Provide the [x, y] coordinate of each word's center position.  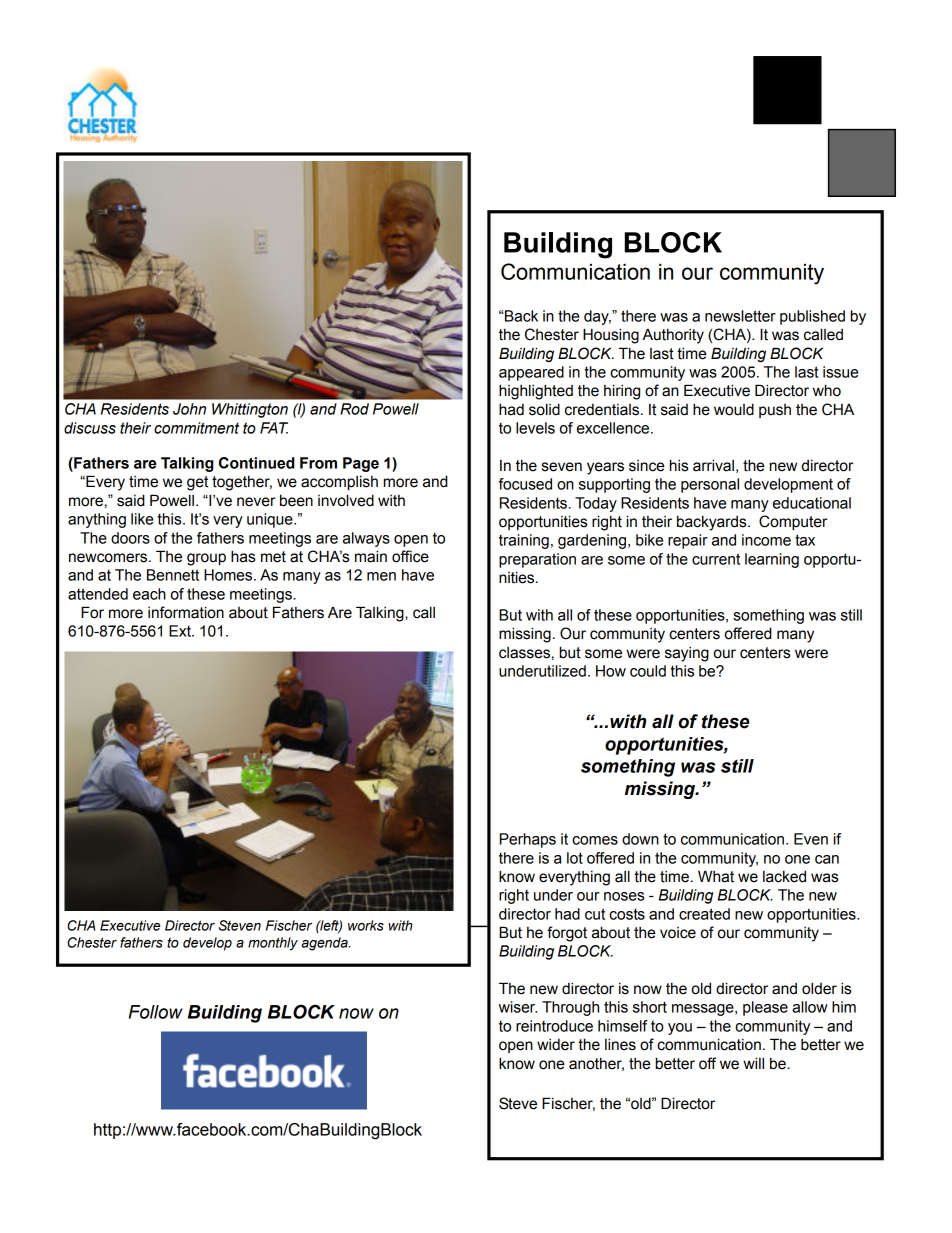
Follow [156, 1012]
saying [687, 654]
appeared [531, 373]
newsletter [740, 316]
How [611, 671]
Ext [181, 631]
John [189, 409]
